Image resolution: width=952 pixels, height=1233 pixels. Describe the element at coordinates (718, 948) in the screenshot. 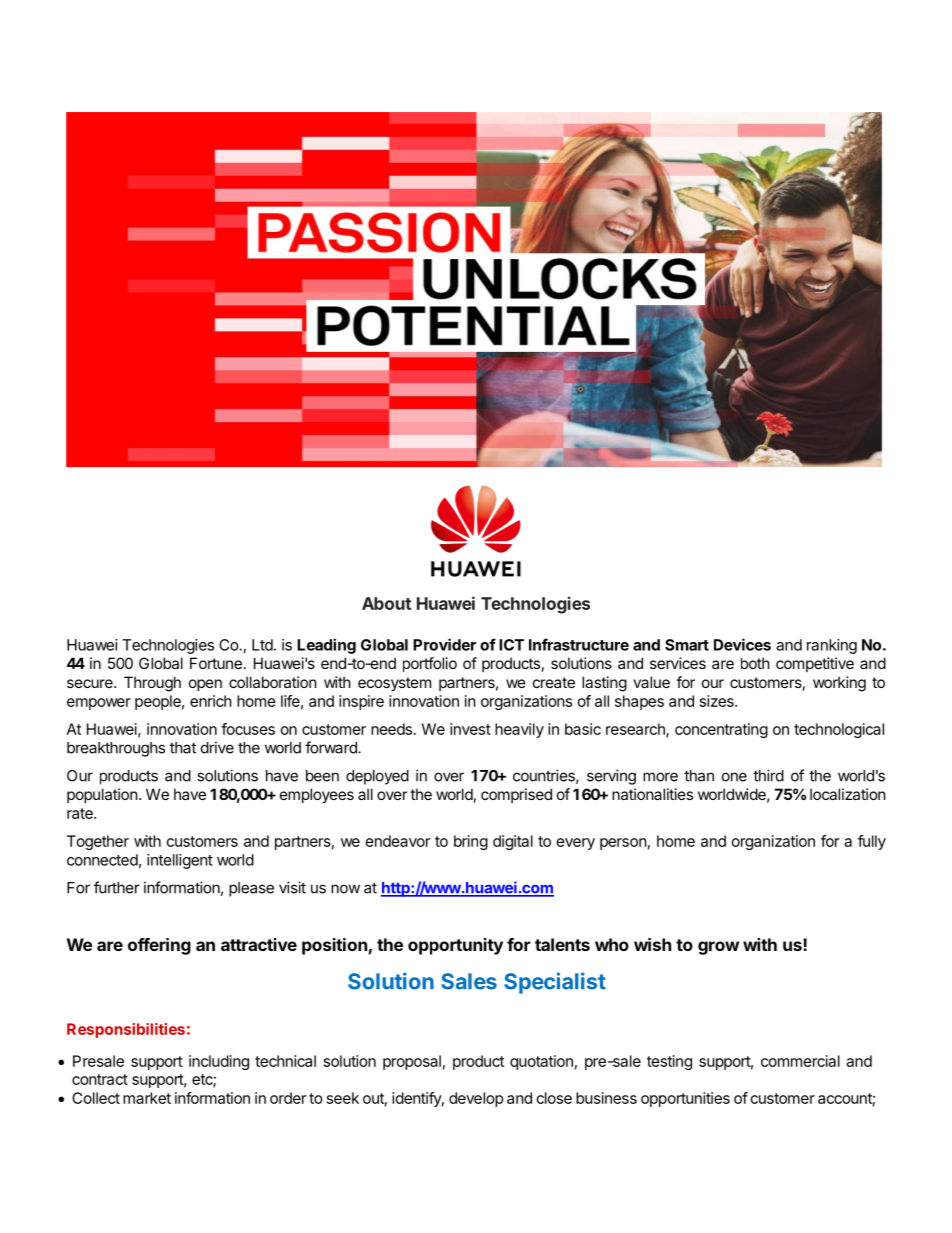

I see `grow` at that location.
